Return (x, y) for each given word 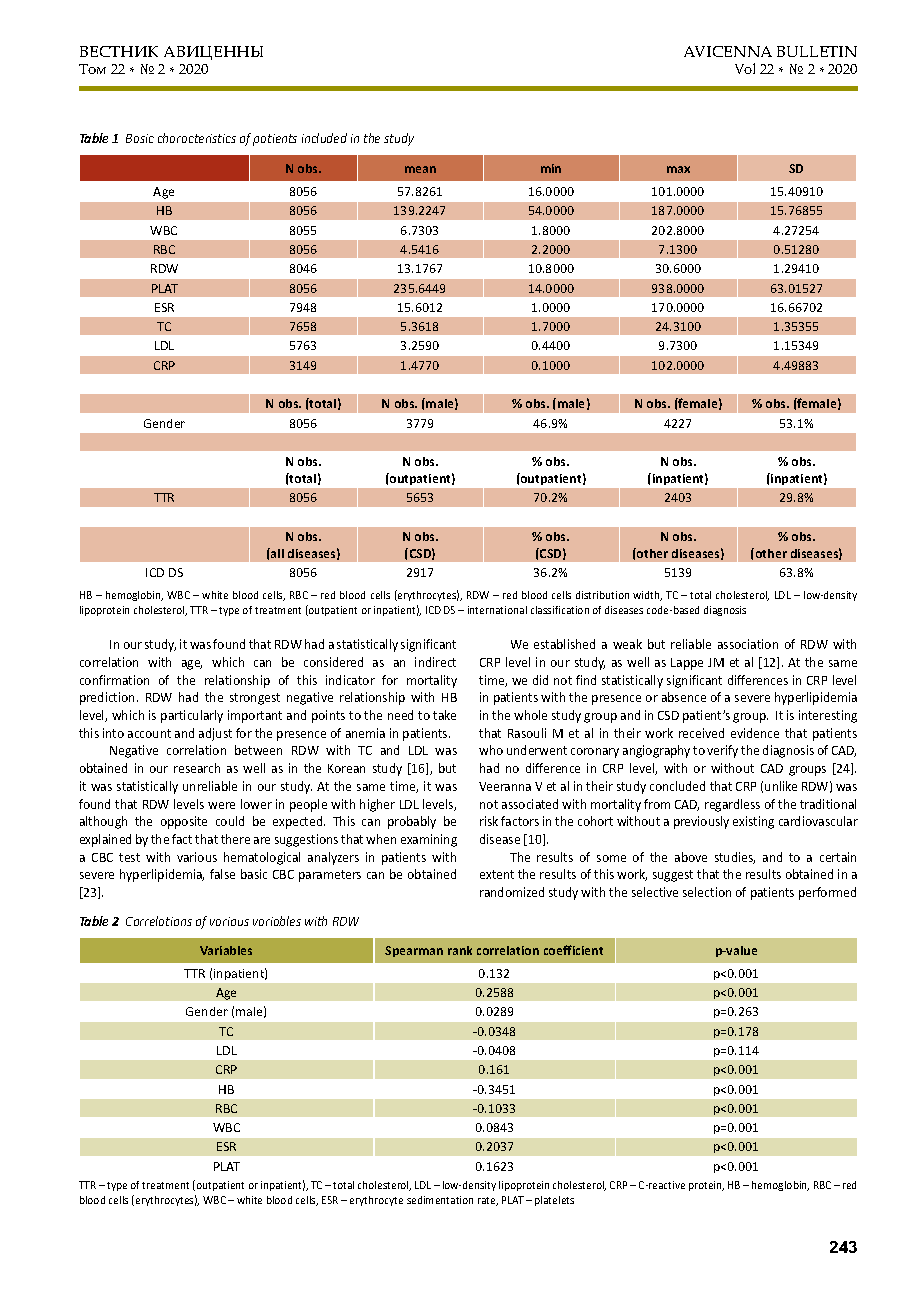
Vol (745, 68)
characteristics (197, 138)
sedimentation (440, 1200)
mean (420, 169)
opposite (184, 822)
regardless (732, 805)
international (497, 610)
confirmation (114, 680)
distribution (602, 595)
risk (489, 821)
